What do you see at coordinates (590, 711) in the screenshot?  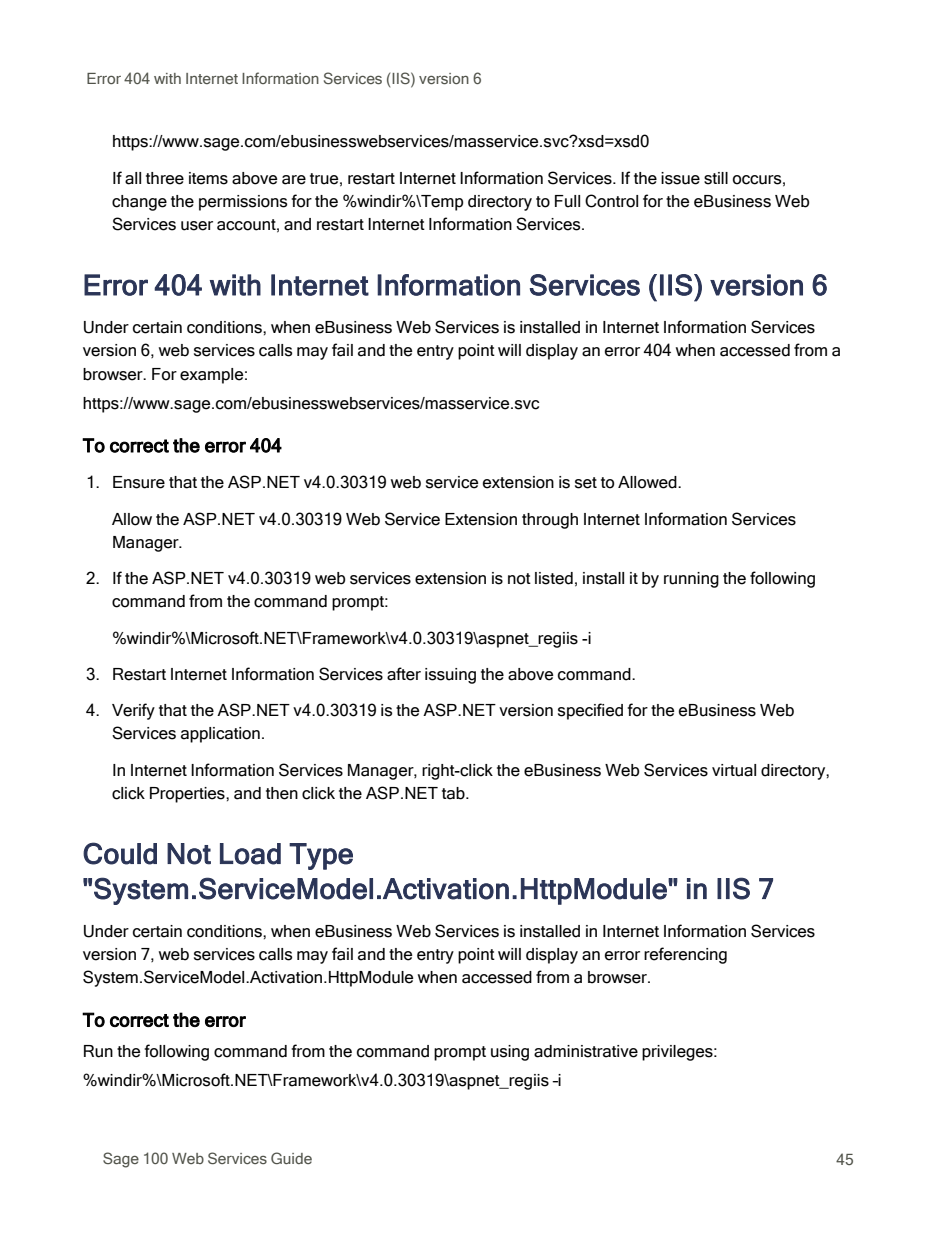 I see `specified` at bounding box center [590, 711].
